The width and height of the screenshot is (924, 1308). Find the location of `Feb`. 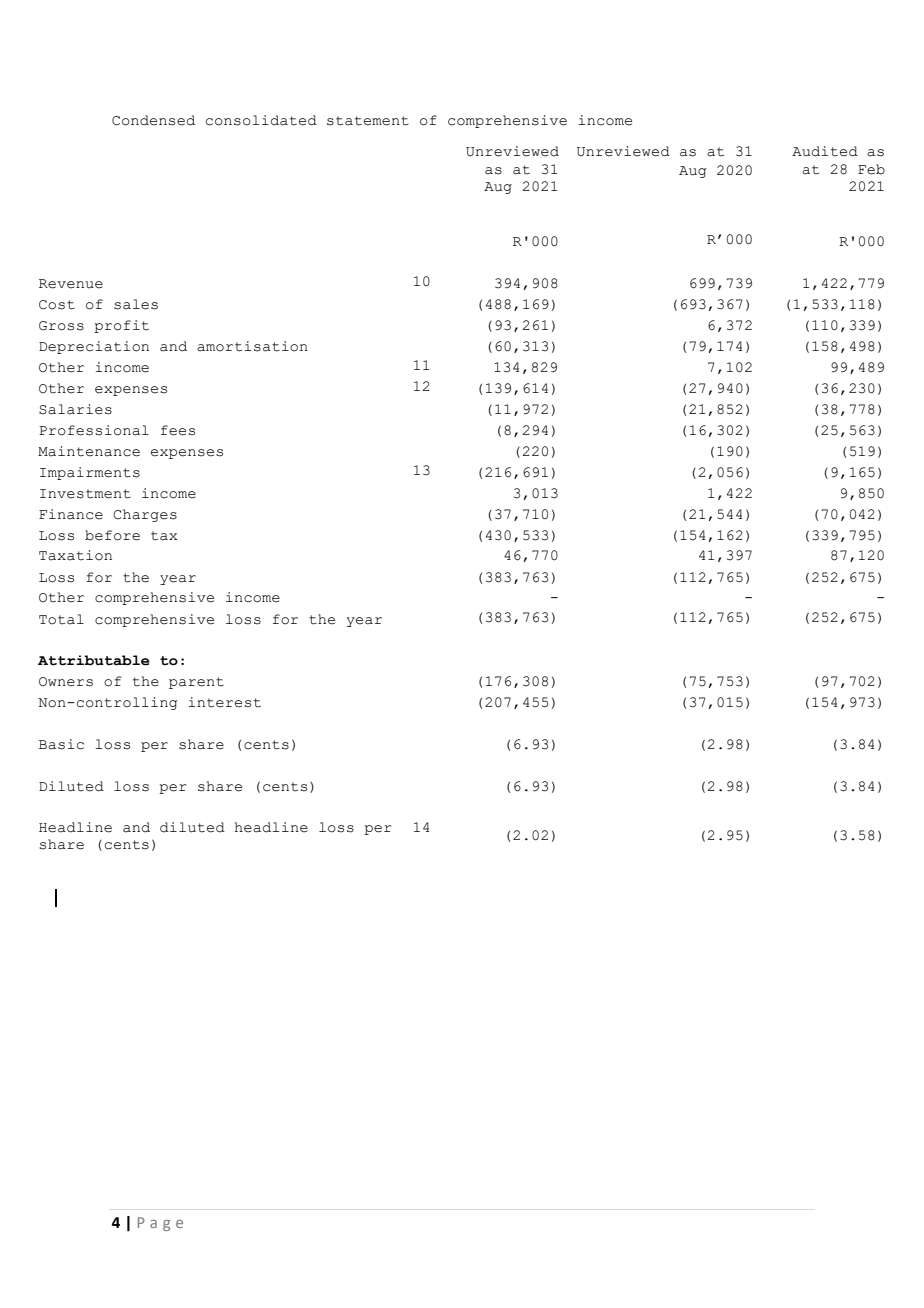

Feb is located at coordinates (871, 169).
